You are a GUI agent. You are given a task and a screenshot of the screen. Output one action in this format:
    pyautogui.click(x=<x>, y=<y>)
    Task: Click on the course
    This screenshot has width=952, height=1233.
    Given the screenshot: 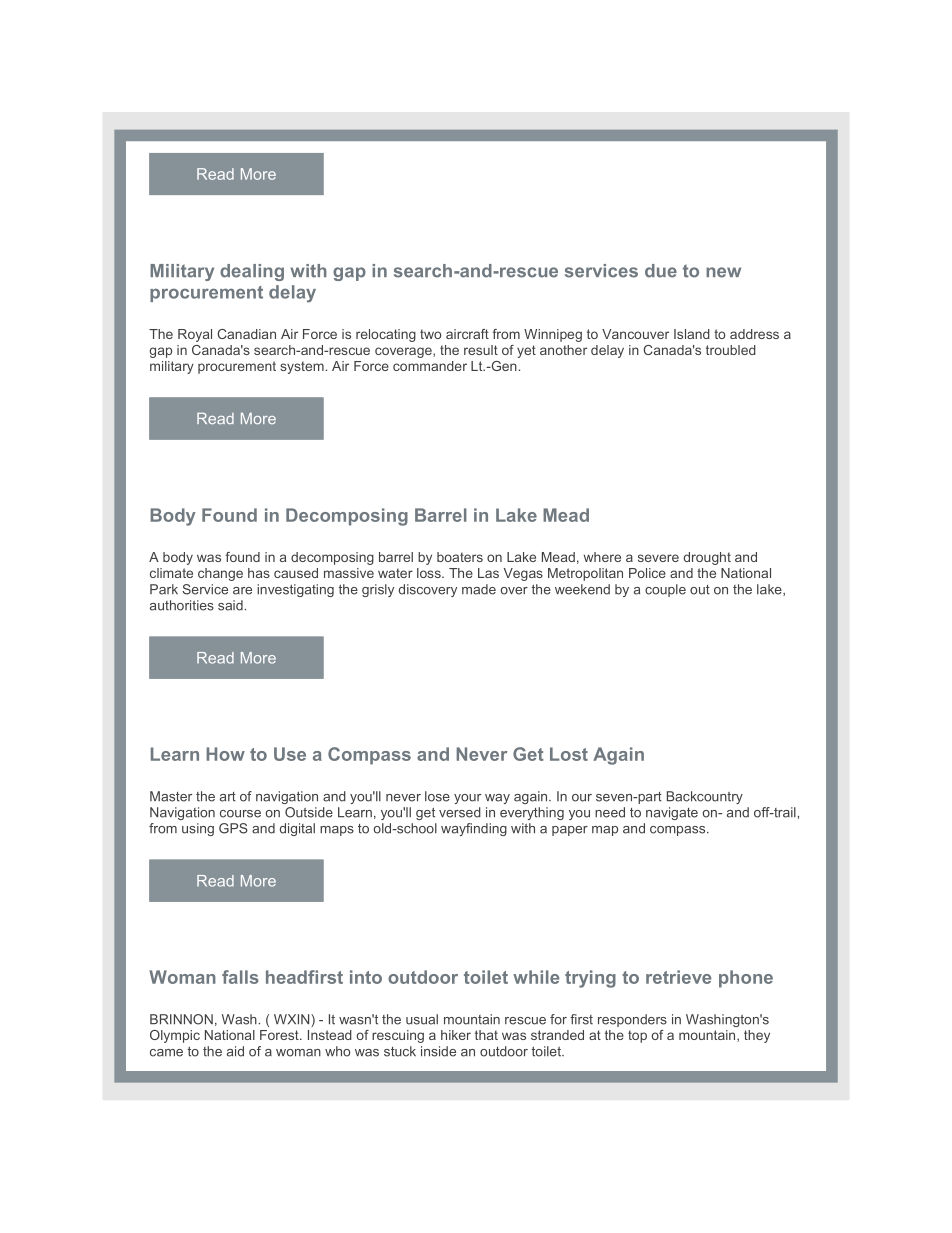 What is the action you would take?
    pyautogui.click(x=240, y=814)
